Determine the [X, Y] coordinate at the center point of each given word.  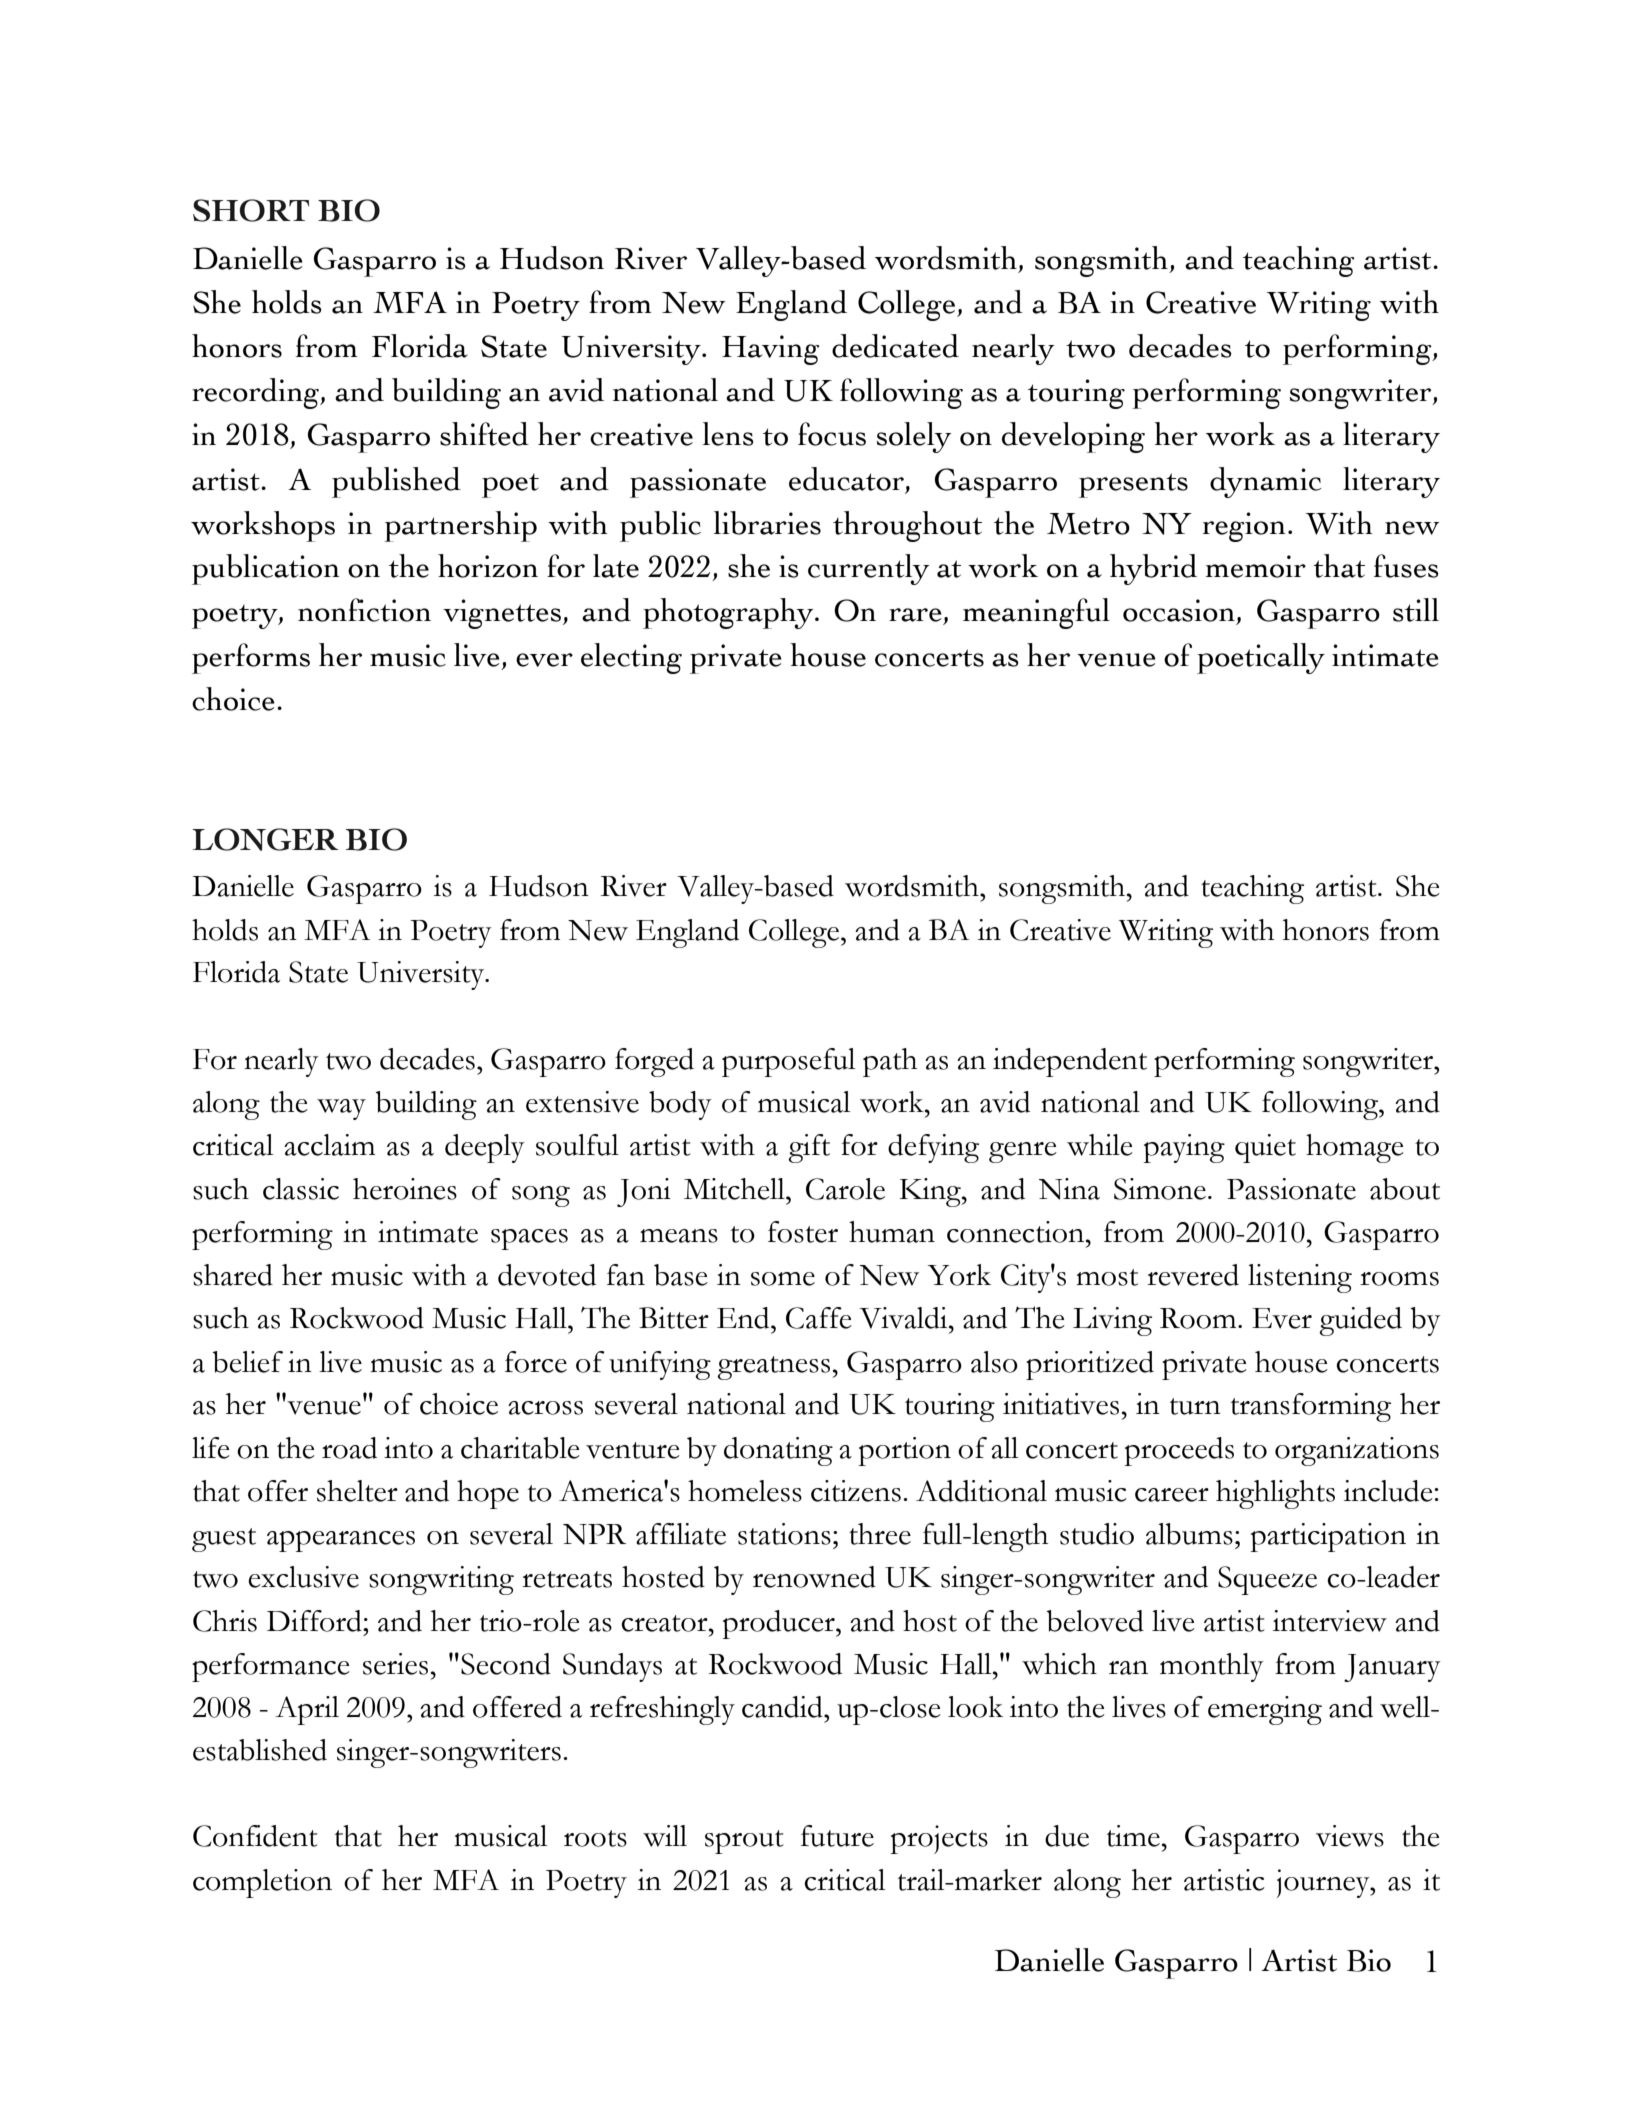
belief [248, 1362]
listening [1300, 1278]
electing [631, 658]
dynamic [1265, 482]
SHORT [251, 210]
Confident [255, 1836]
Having [771, 350]
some [783, 1279]
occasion [1179, 610]
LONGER [265, 839]
